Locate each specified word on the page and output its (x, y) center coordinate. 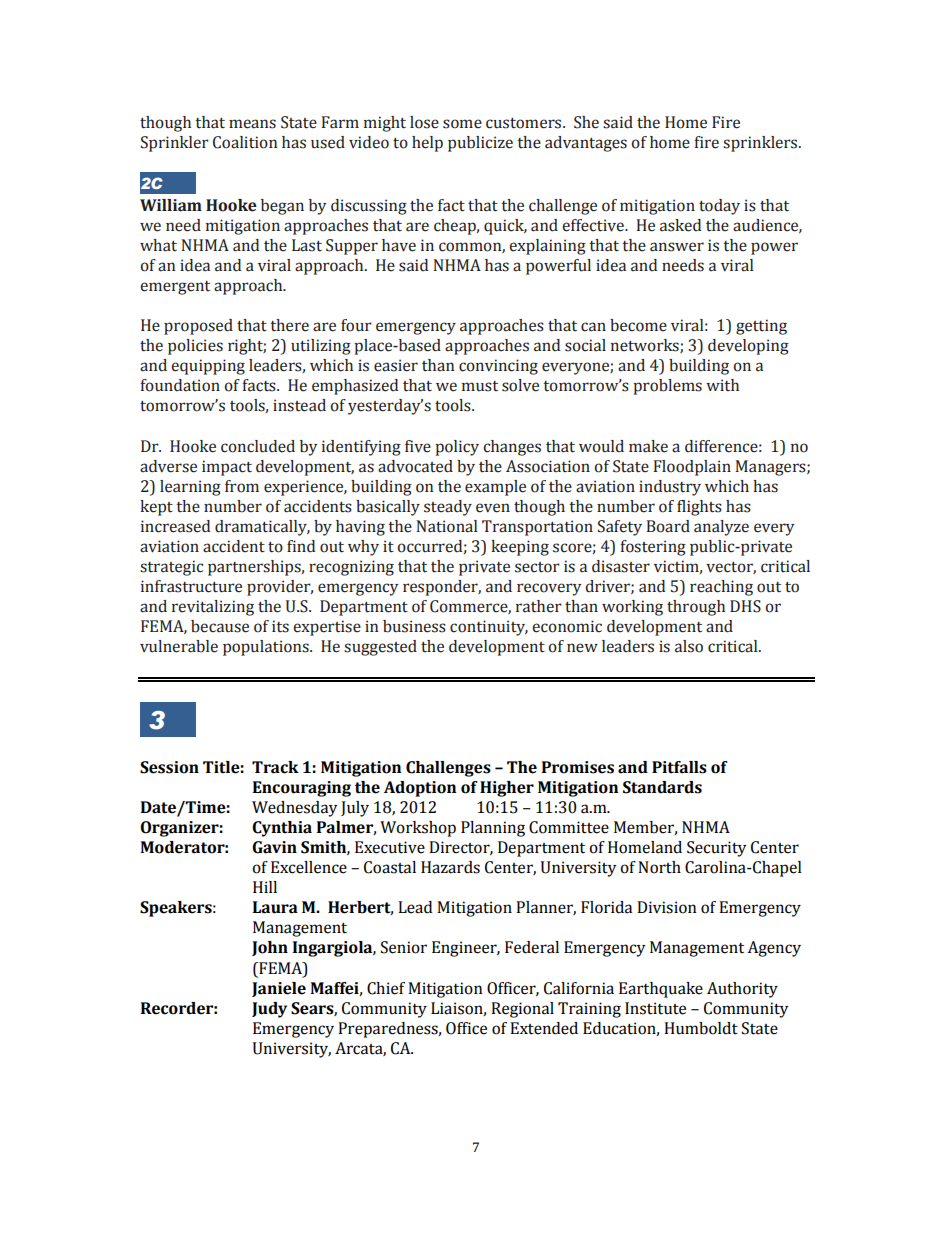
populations (267, 648)
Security (716, 849)
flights (699, 508)
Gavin (274, 847)
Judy (269, 1010)
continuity (489, 628)
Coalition (245, 142)
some (462, 124)
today (719, 207)
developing (748, 347)
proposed (198, 327)
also (689, 646)
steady (448, 508)
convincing (498, 367)
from (242, 486)
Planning (493, 829)
